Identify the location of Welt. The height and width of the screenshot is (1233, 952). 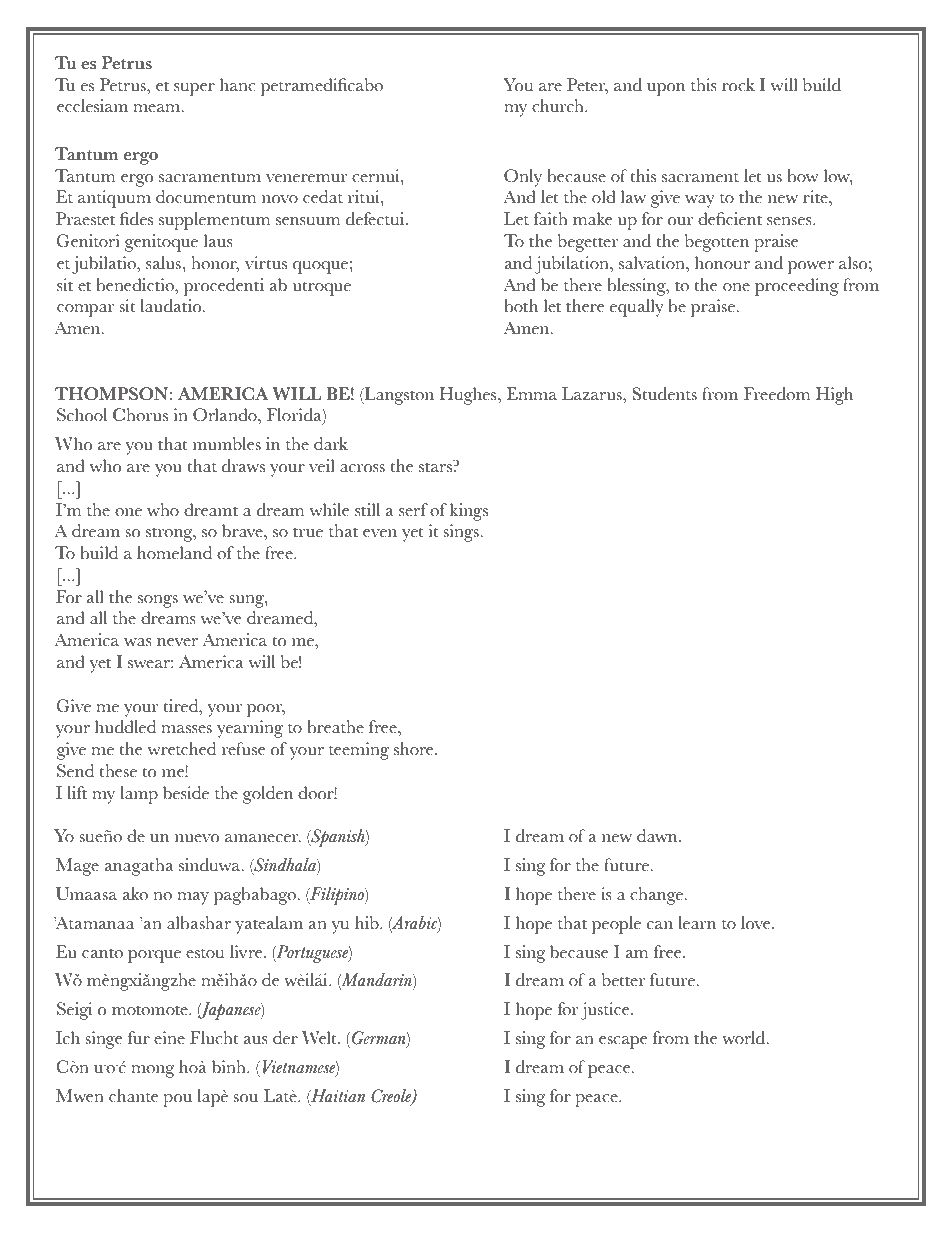
(320, 1038).
